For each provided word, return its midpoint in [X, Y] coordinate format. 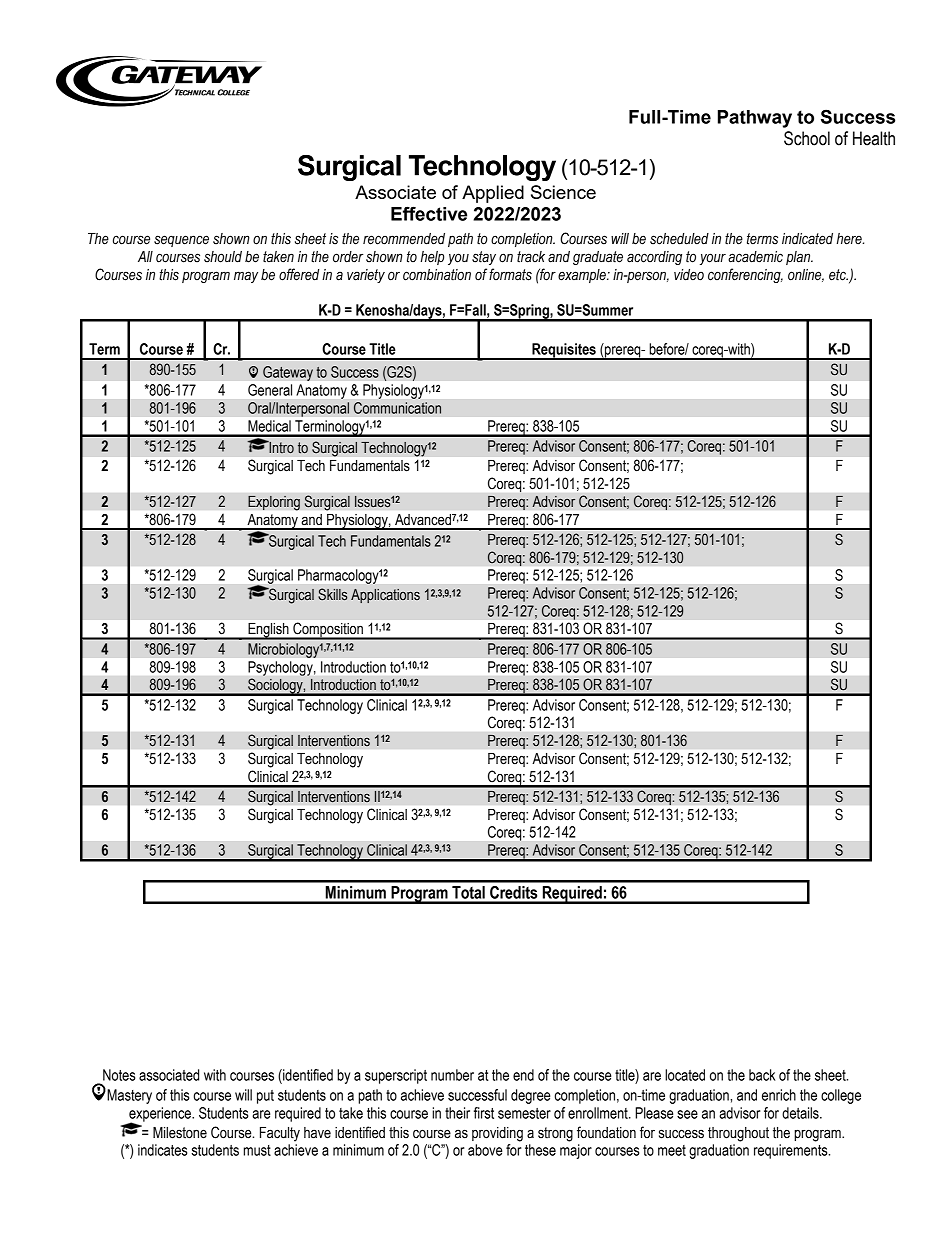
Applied [493, 194]
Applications [385, 596]
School [807, 138]
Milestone [180, 1133]
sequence [181, 241]
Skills [332, 594]
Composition [328, 631]
